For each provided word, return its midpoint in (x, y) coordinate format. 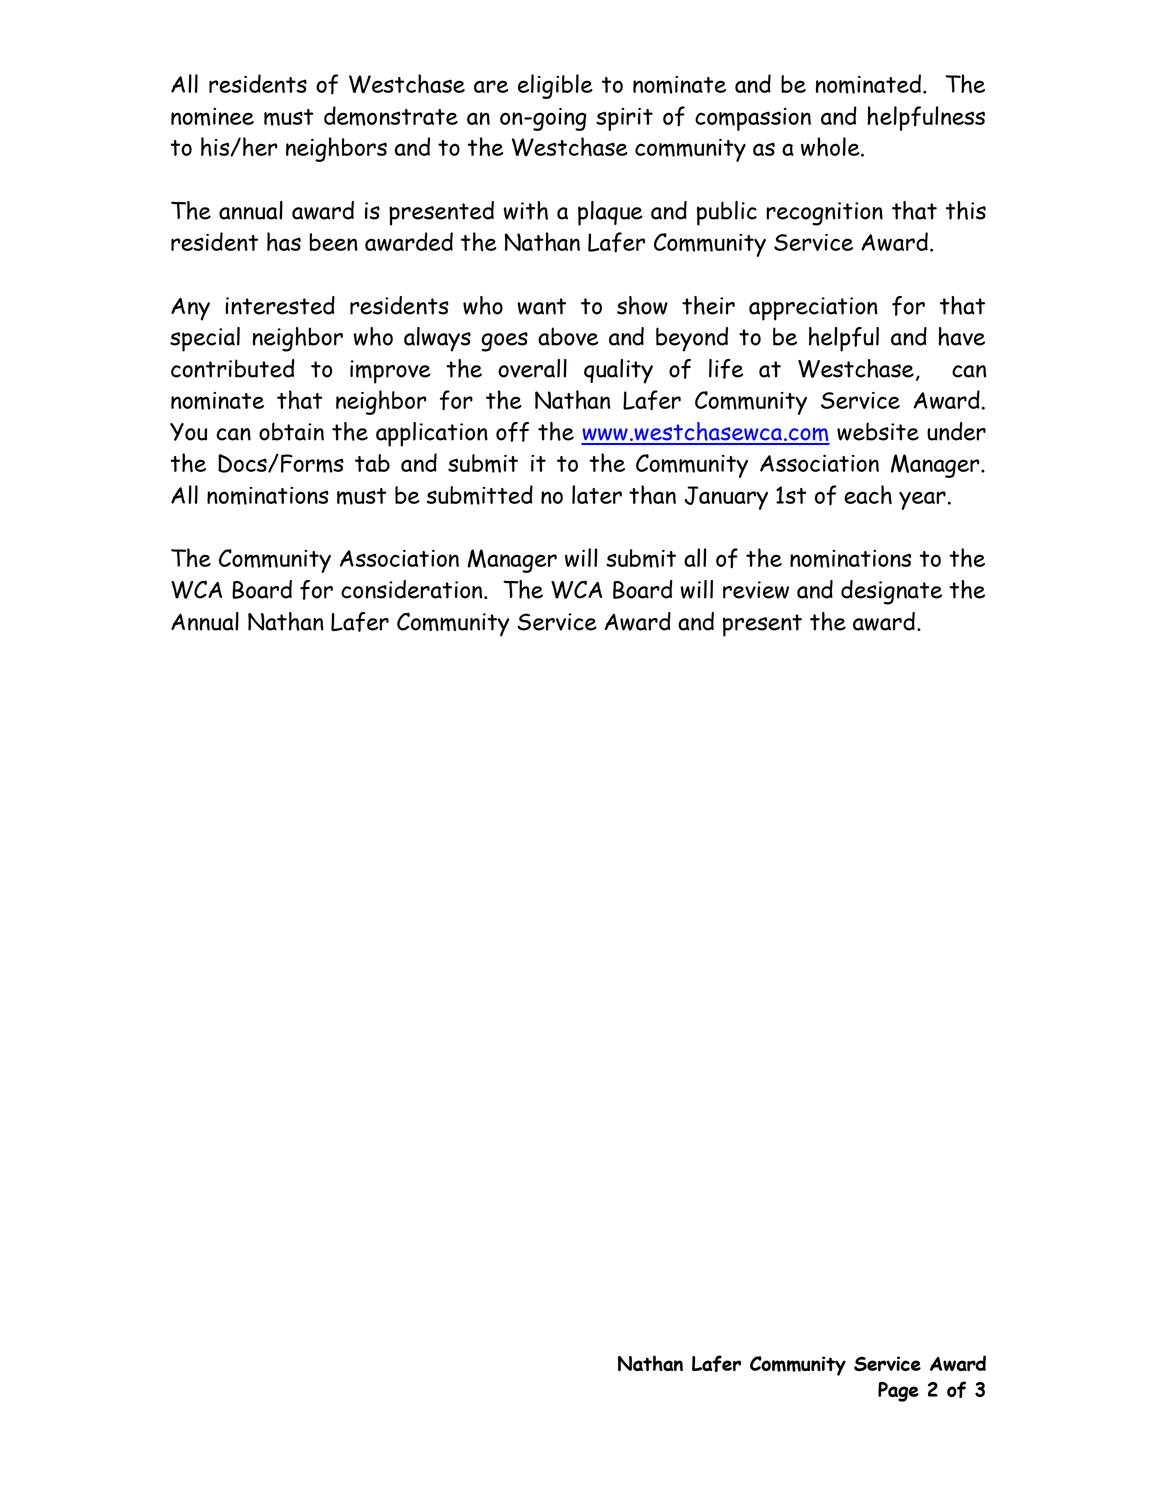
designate (891, 592)
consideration (413, 589)
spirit (624, 119)
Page (898, 1392)
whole (831, 147)
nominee (212, 117)
